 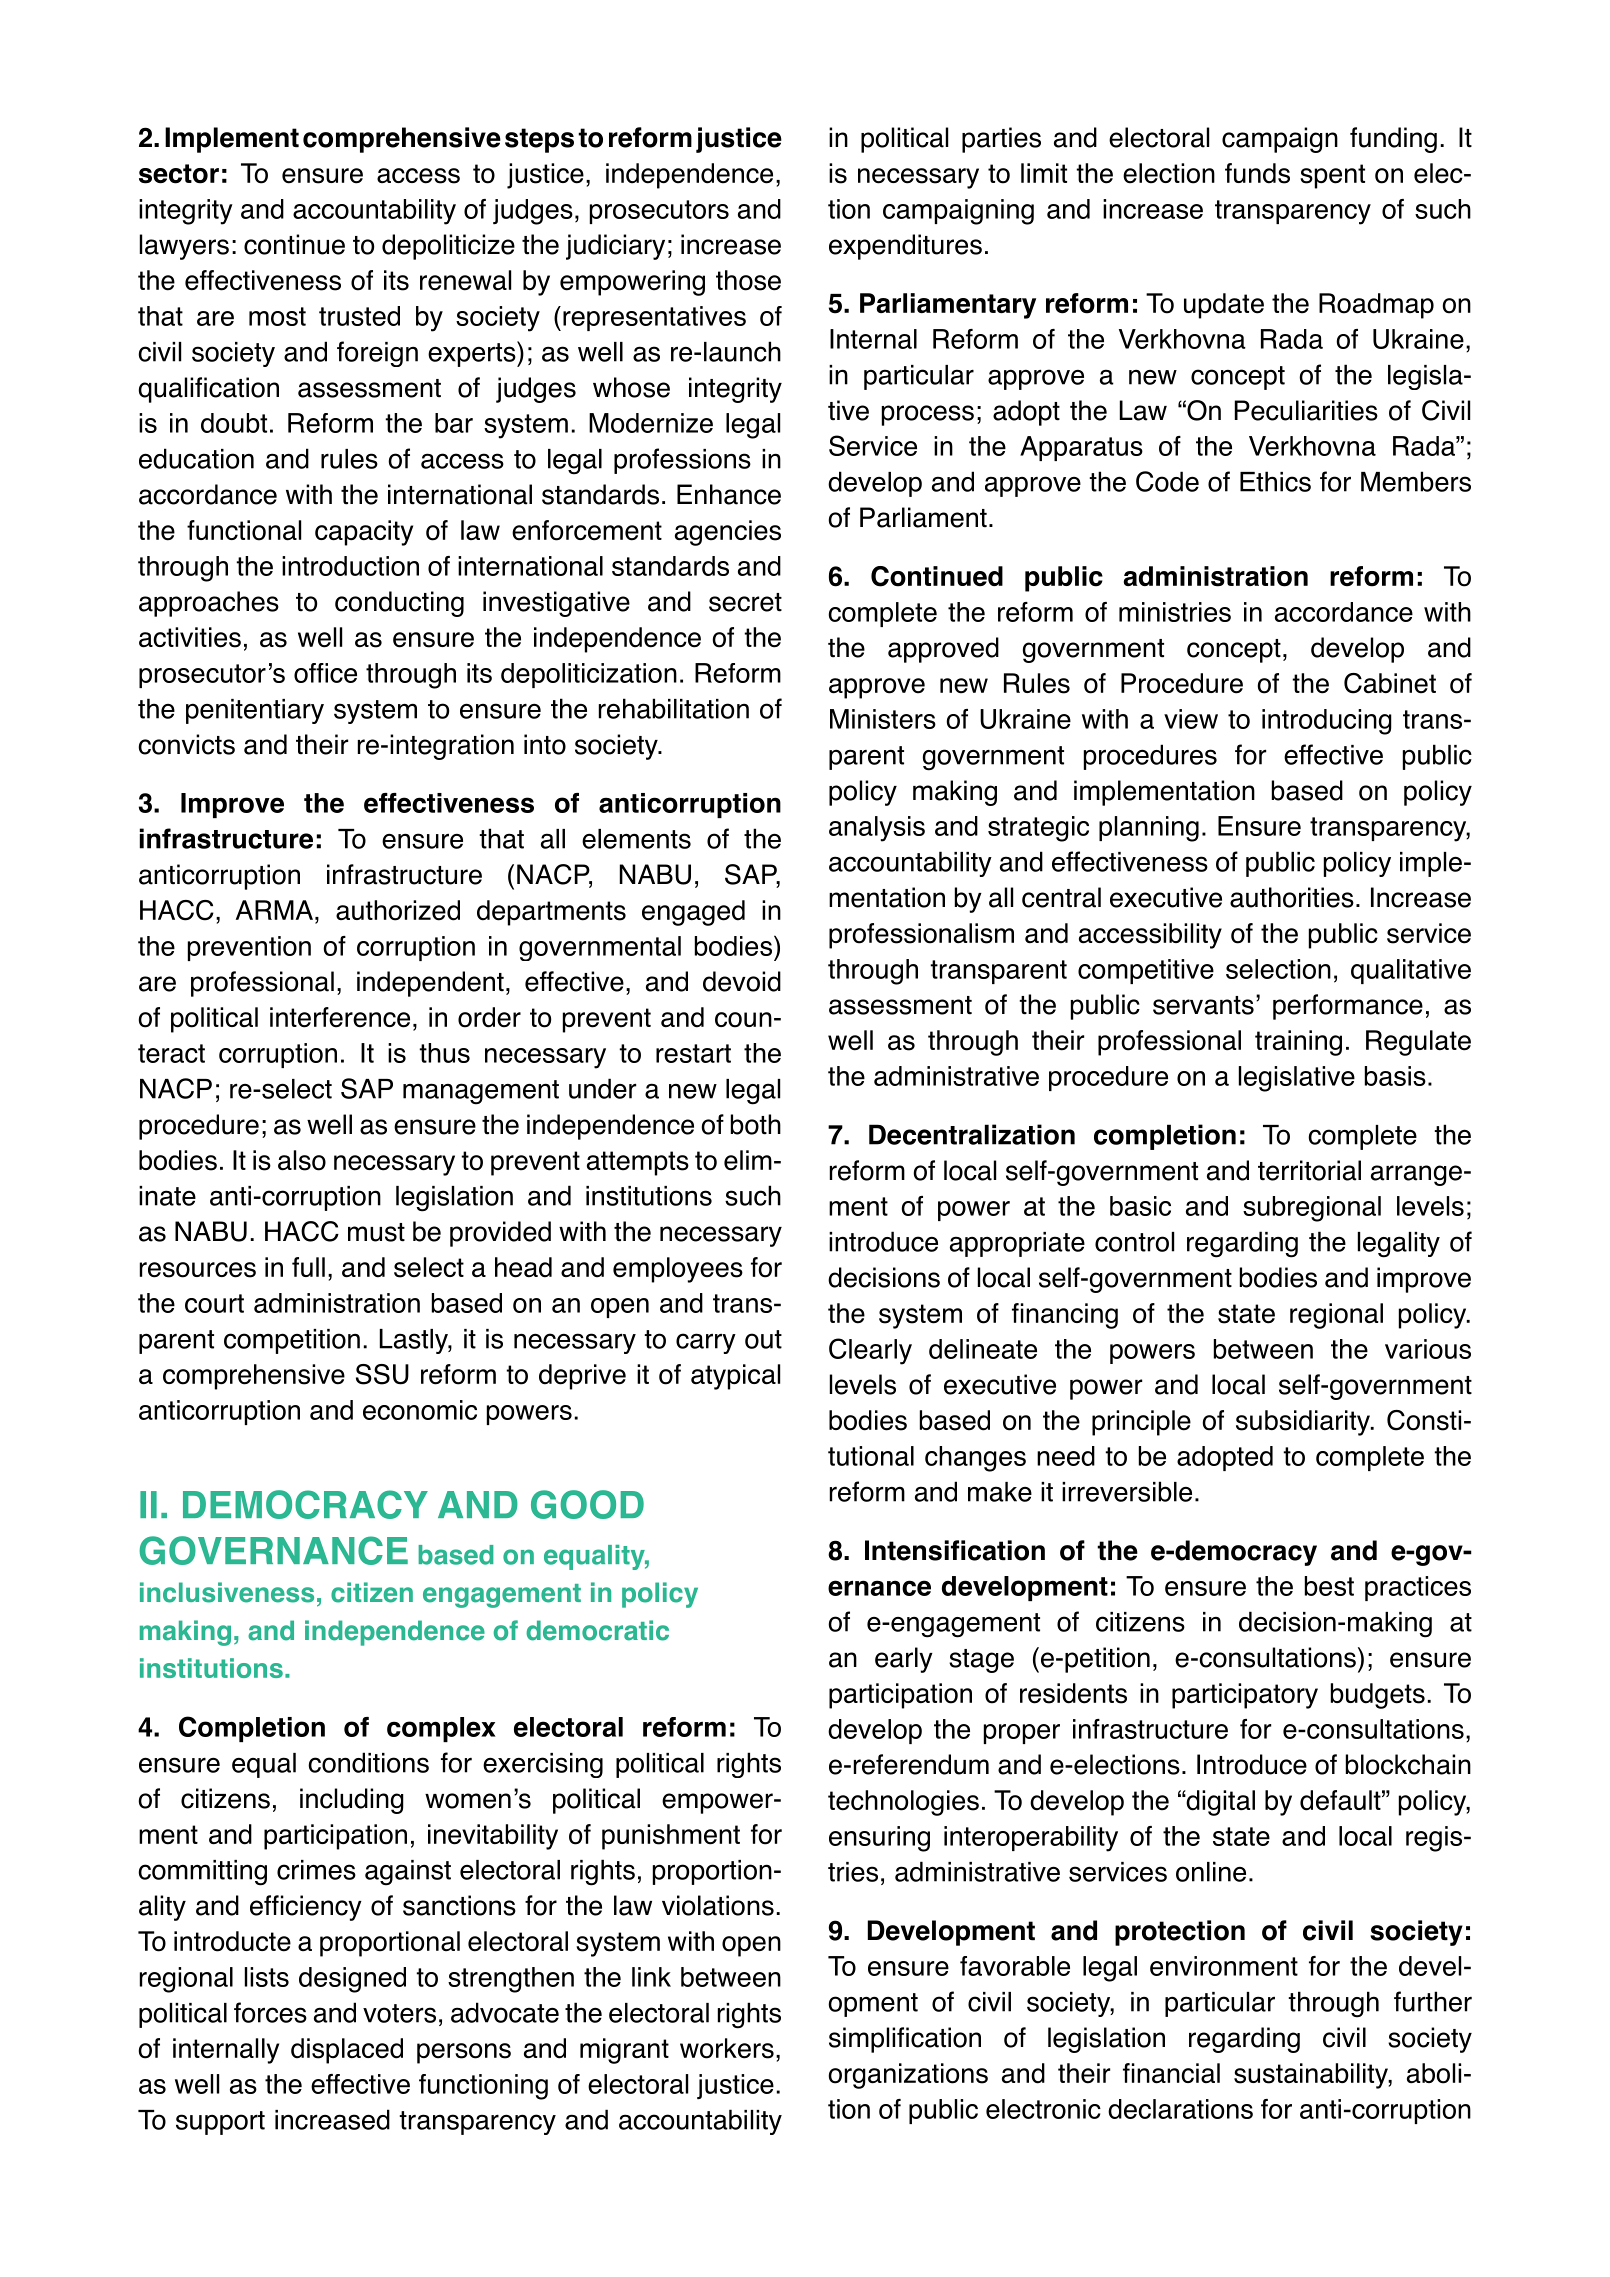 What do you see at coordinates (756, 1124) in the screenshot?
I see `both` at bounding box center [756, 1124].
